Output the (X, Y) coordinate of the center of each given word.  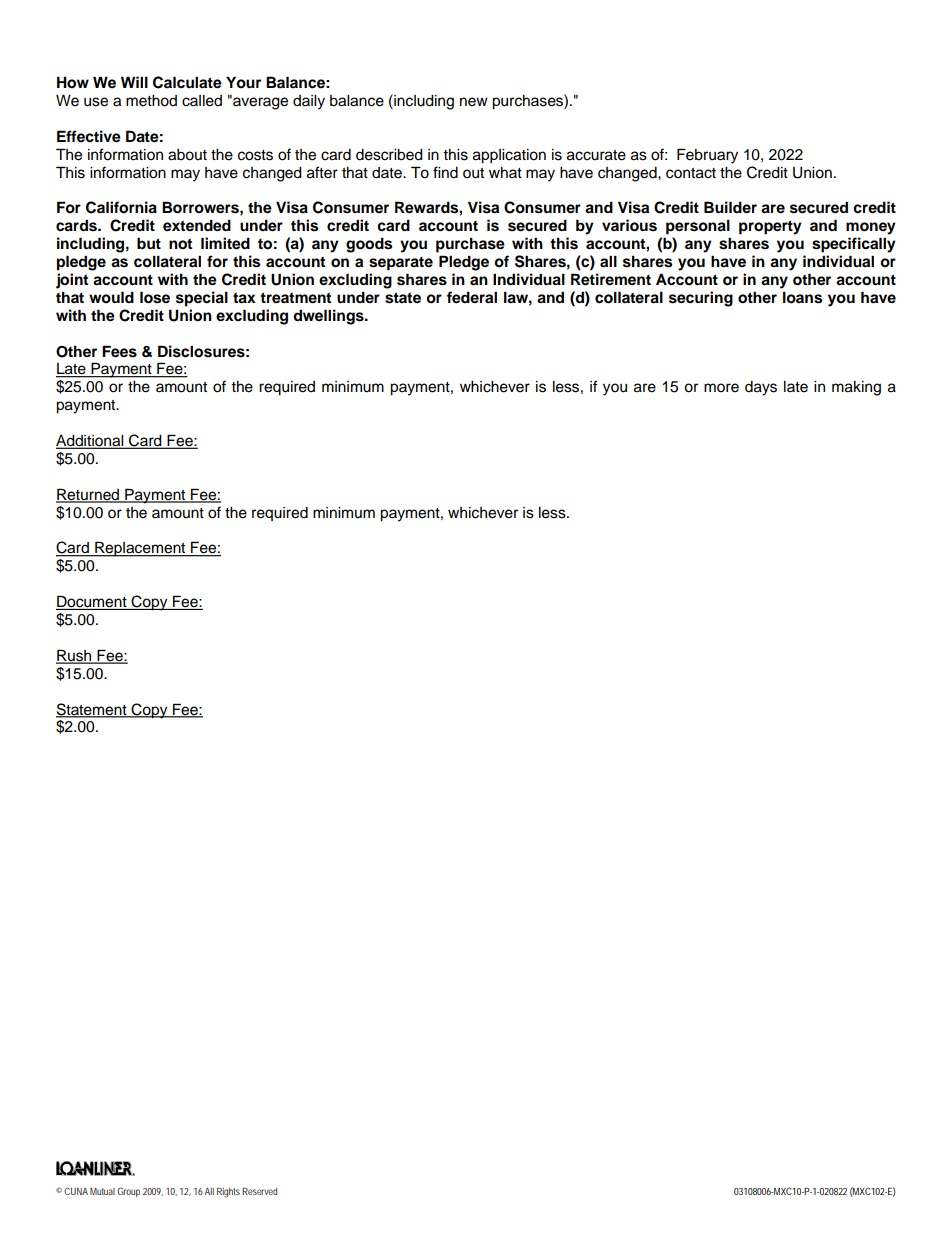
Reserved (259, 1191)
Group (128, 1192)
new (474, 102)
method (151, 101)
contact (691, 173)
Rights (228, 1193)
